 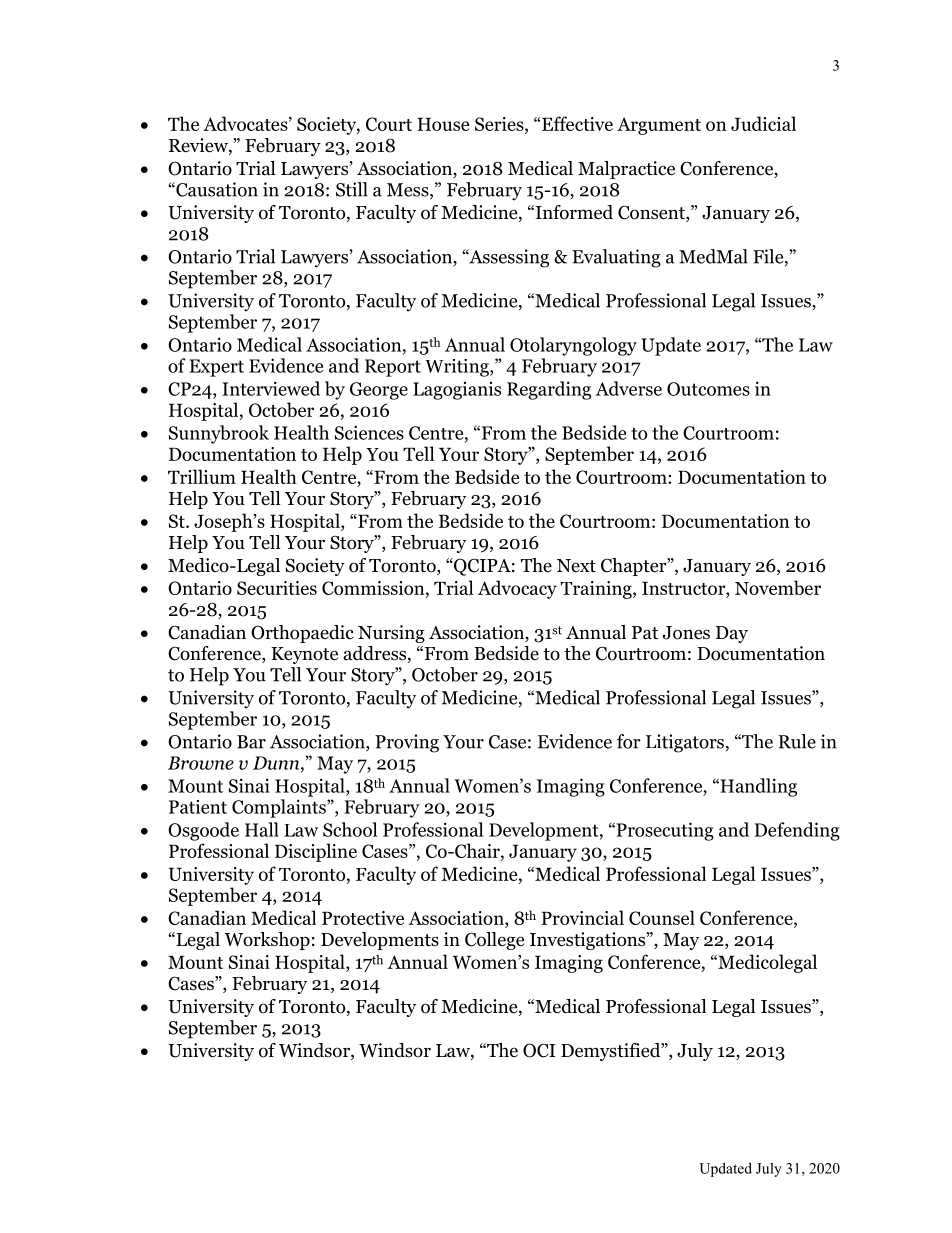 I want to click on Still, so click(x=352, y=189).
